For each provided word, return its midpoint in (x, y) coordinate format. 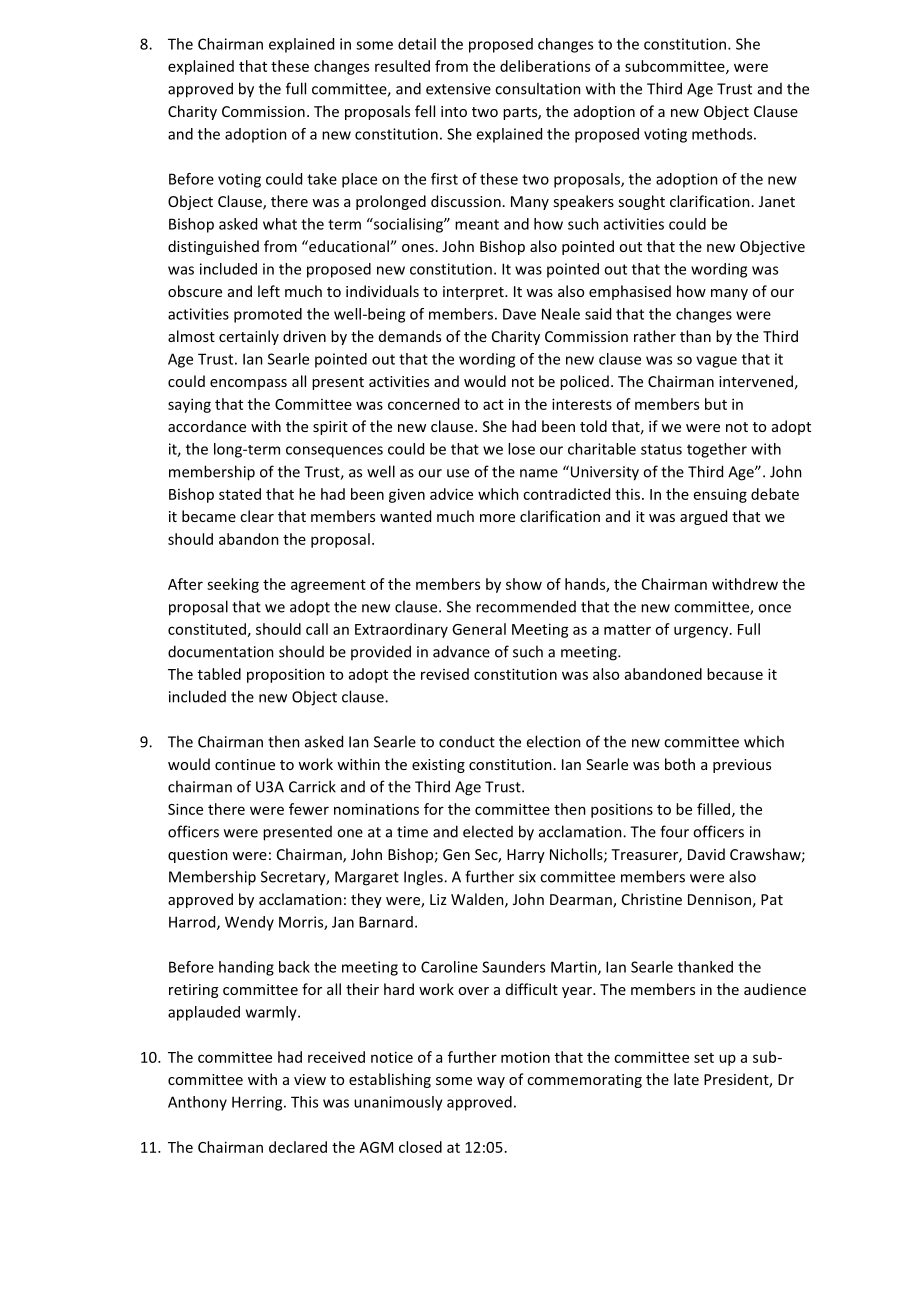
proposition (286, 675)
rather (655, 336)
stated (240, 494)
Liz (438, 899)
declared (298, 1147)
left (269, 291)
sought (641, 202)
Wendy (249, 923)
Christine (652, 899)
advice (451, 494)
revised (445, 674)
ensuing (720, 496)
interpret (474, 293)
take (322, 179)
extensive (458, 89)
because (735, 674)
